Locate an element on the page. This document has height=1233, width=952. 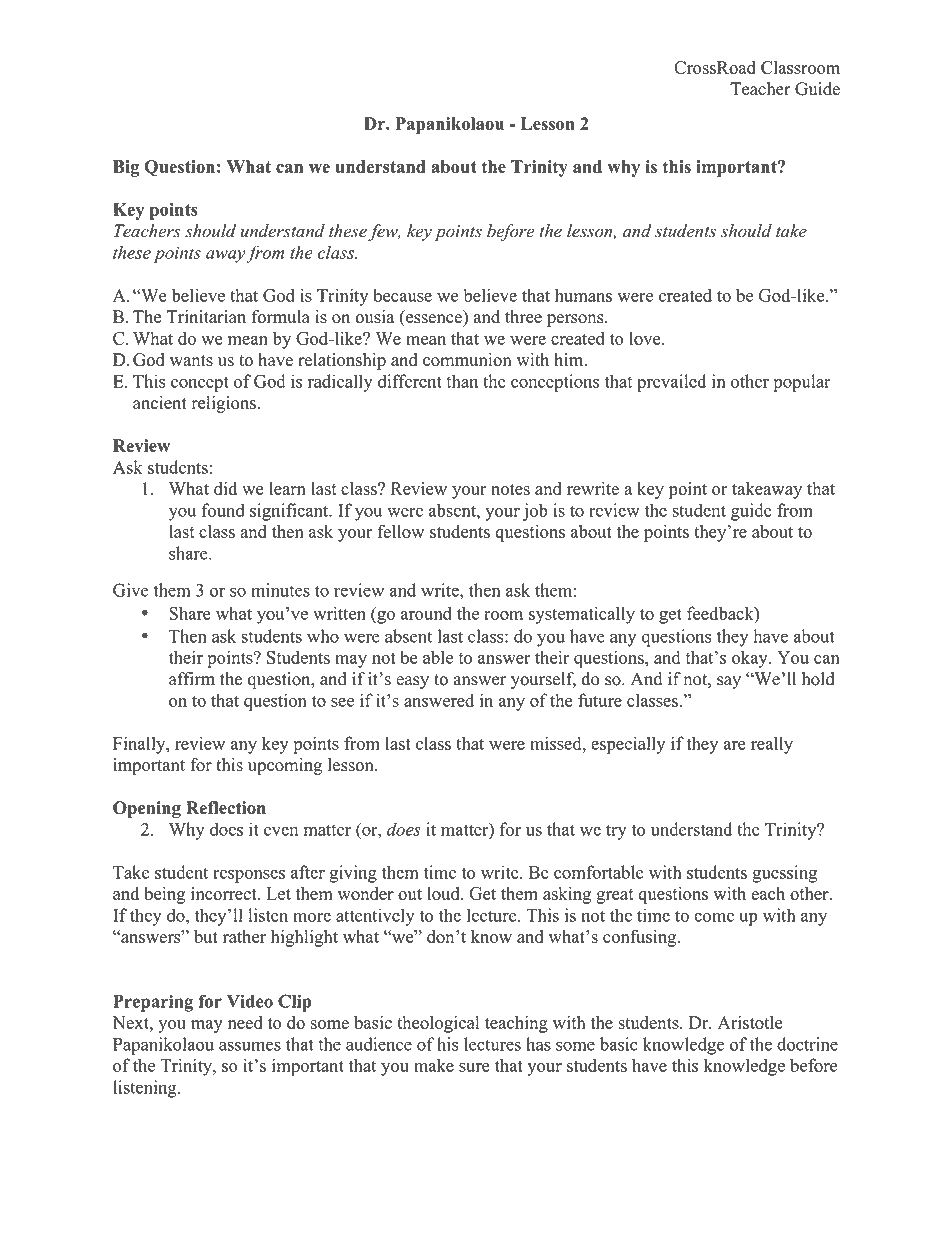
assumes is located at coordinates (250, 1046).
